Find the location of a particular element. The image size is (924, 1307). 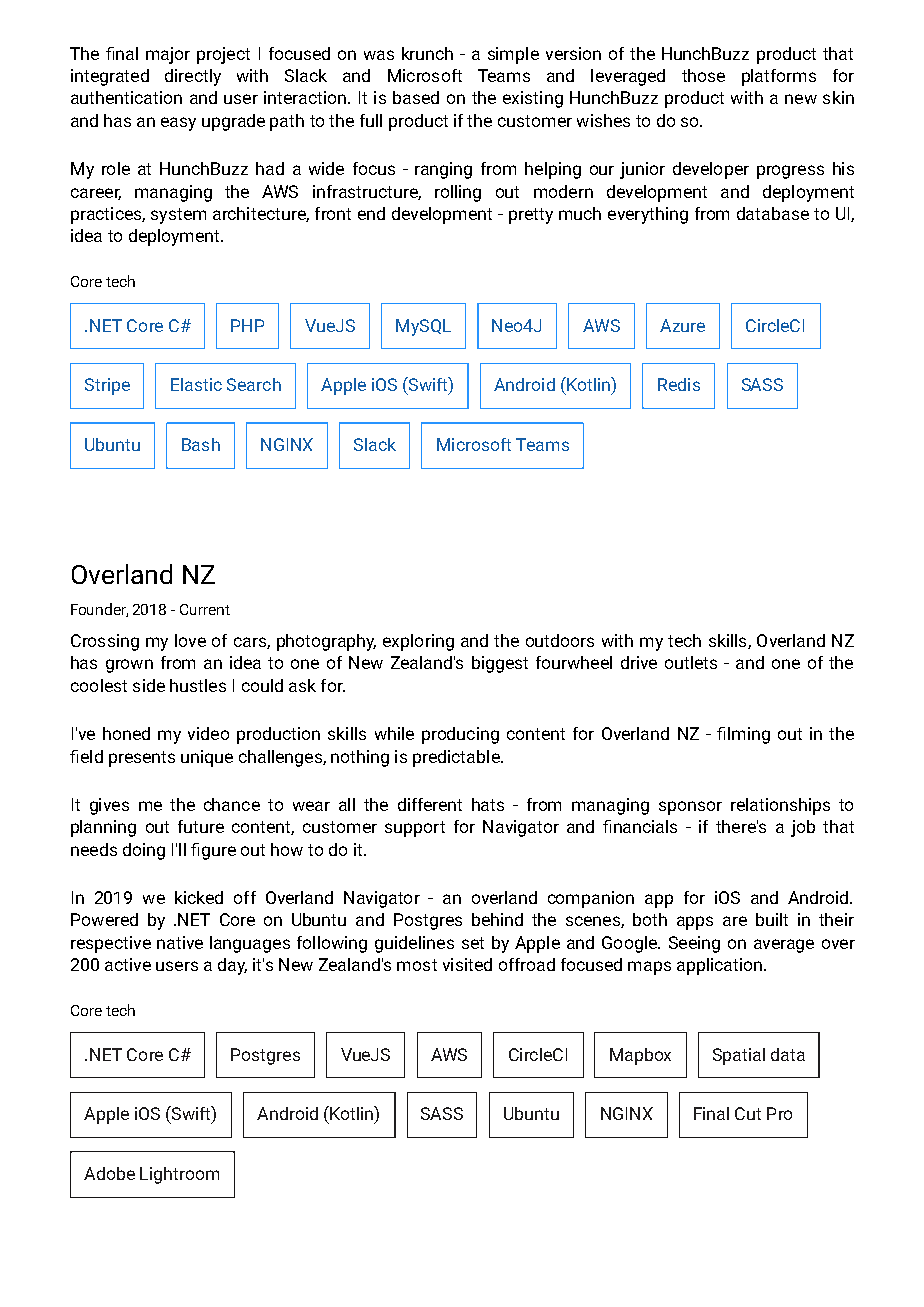

hats is located at coordinates (488, 804).
